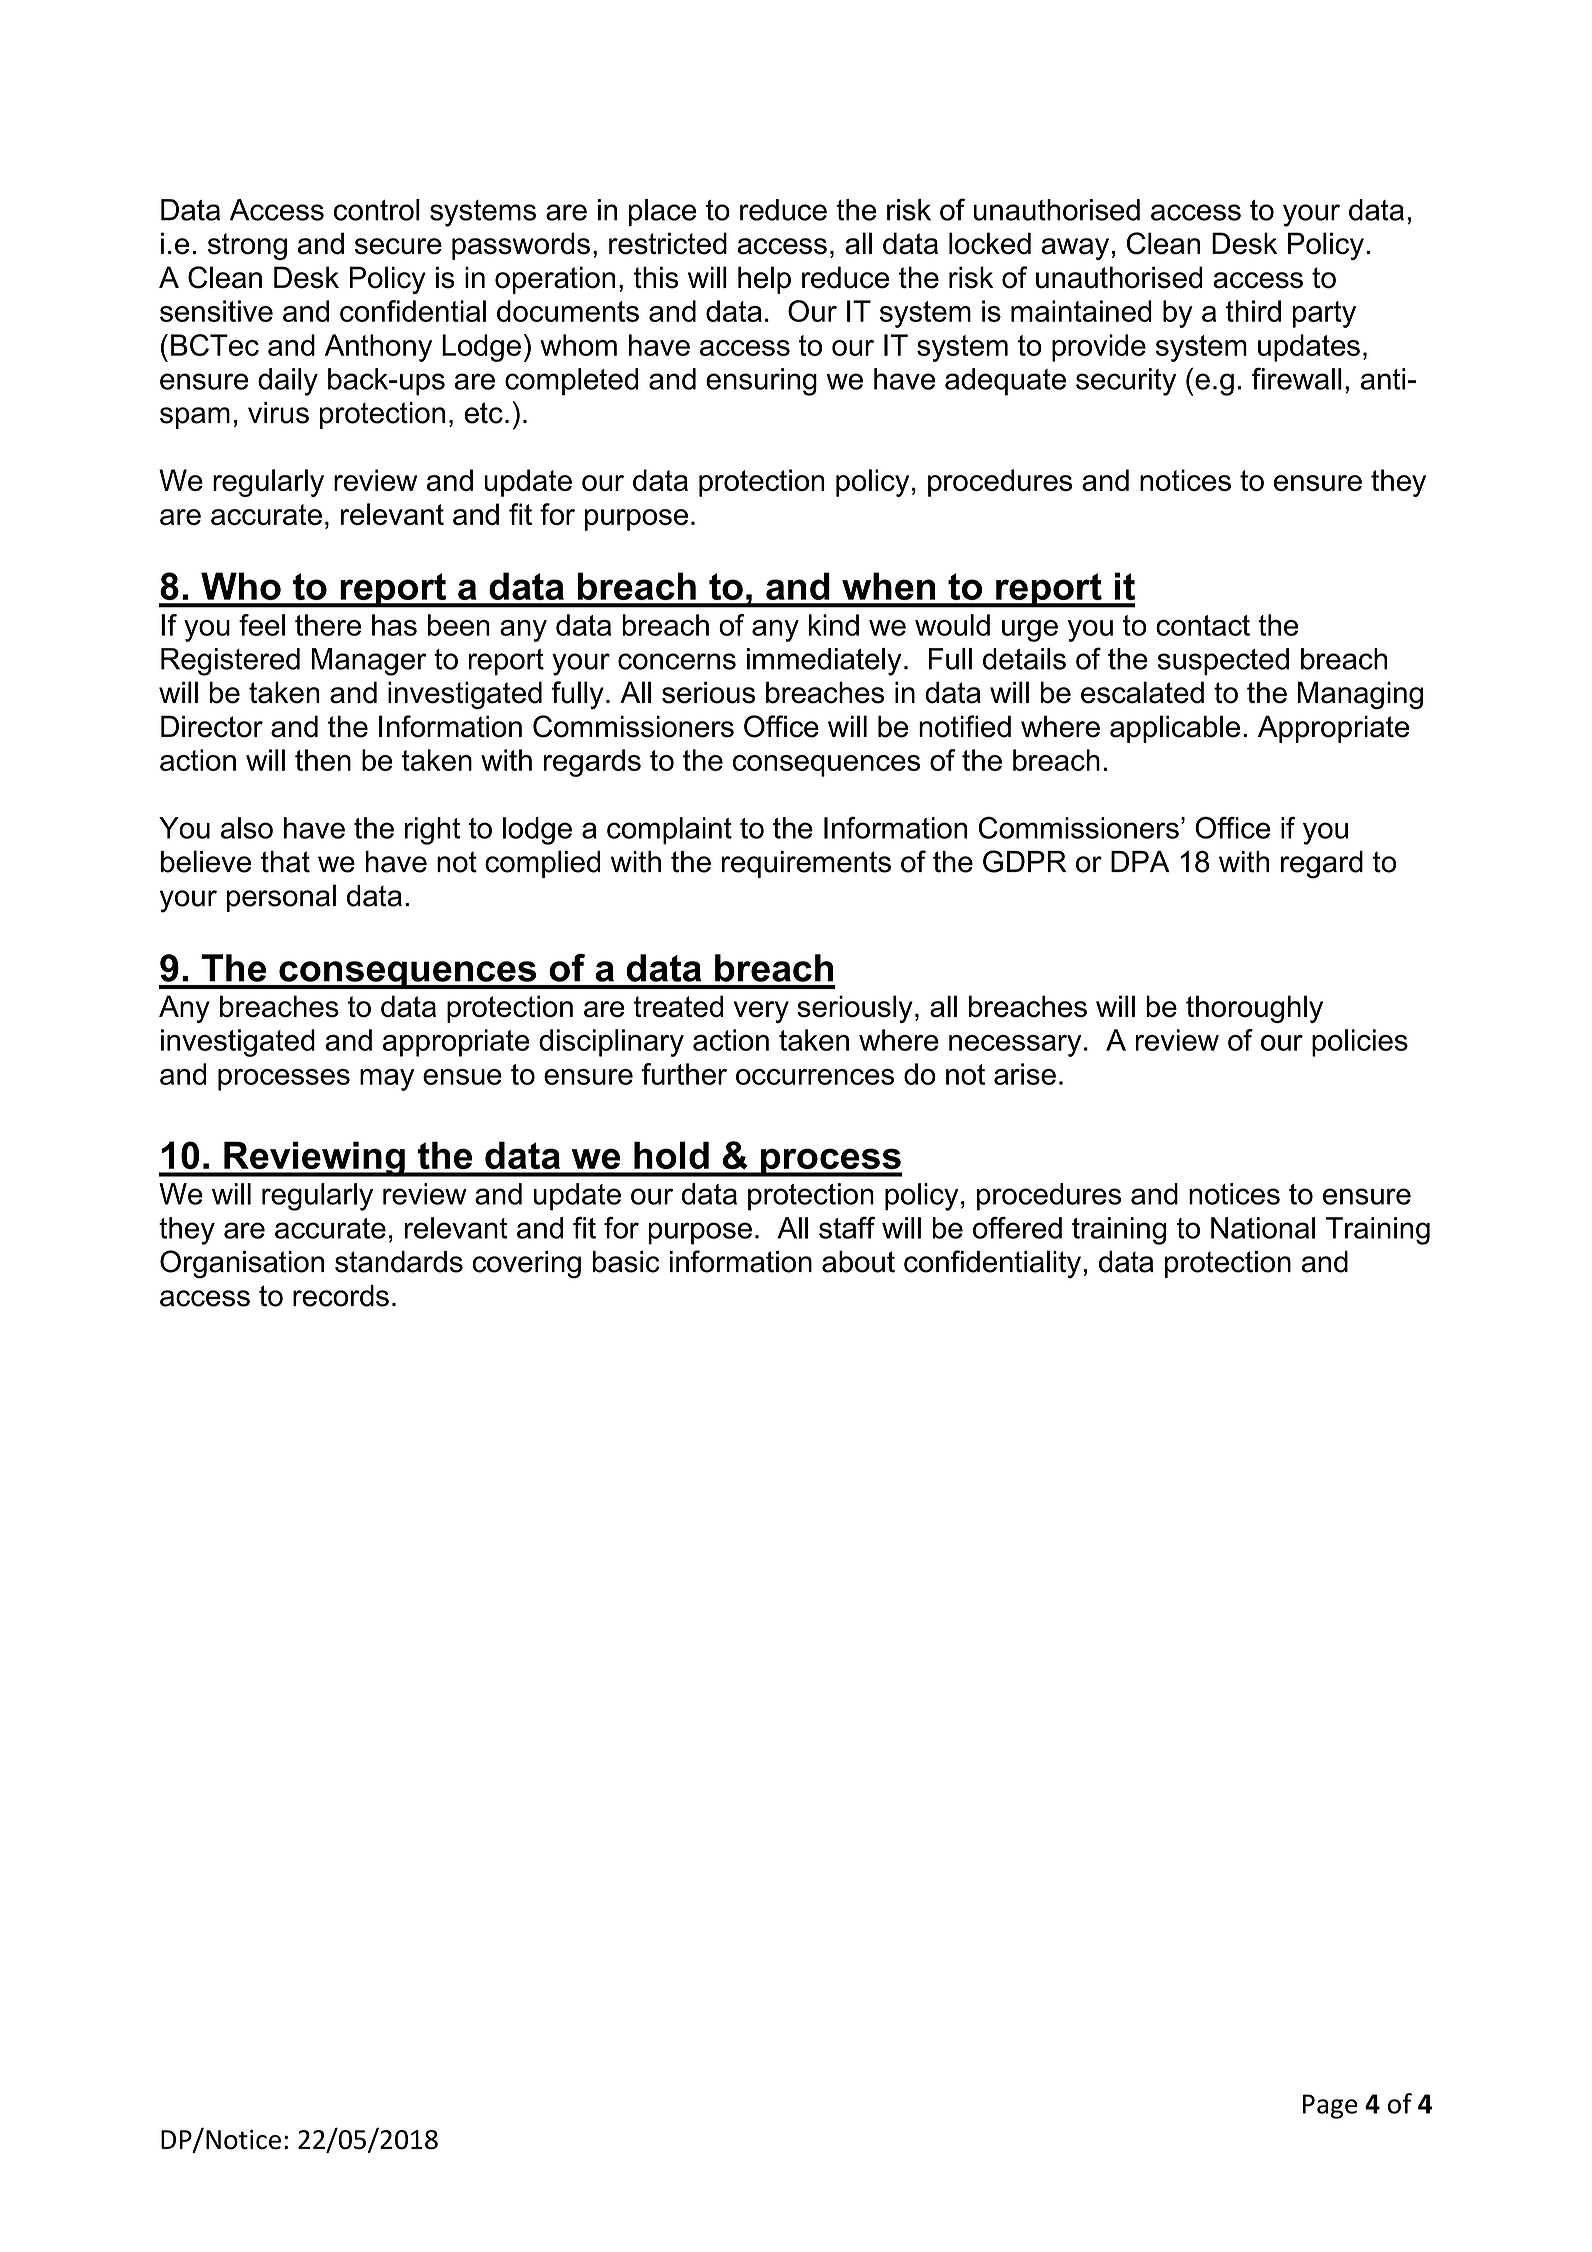 This page has width=1592, height=2252. What do you see at coordinates (834, 625) in the page?
I see `kind` at bounding box center [834, 625].
